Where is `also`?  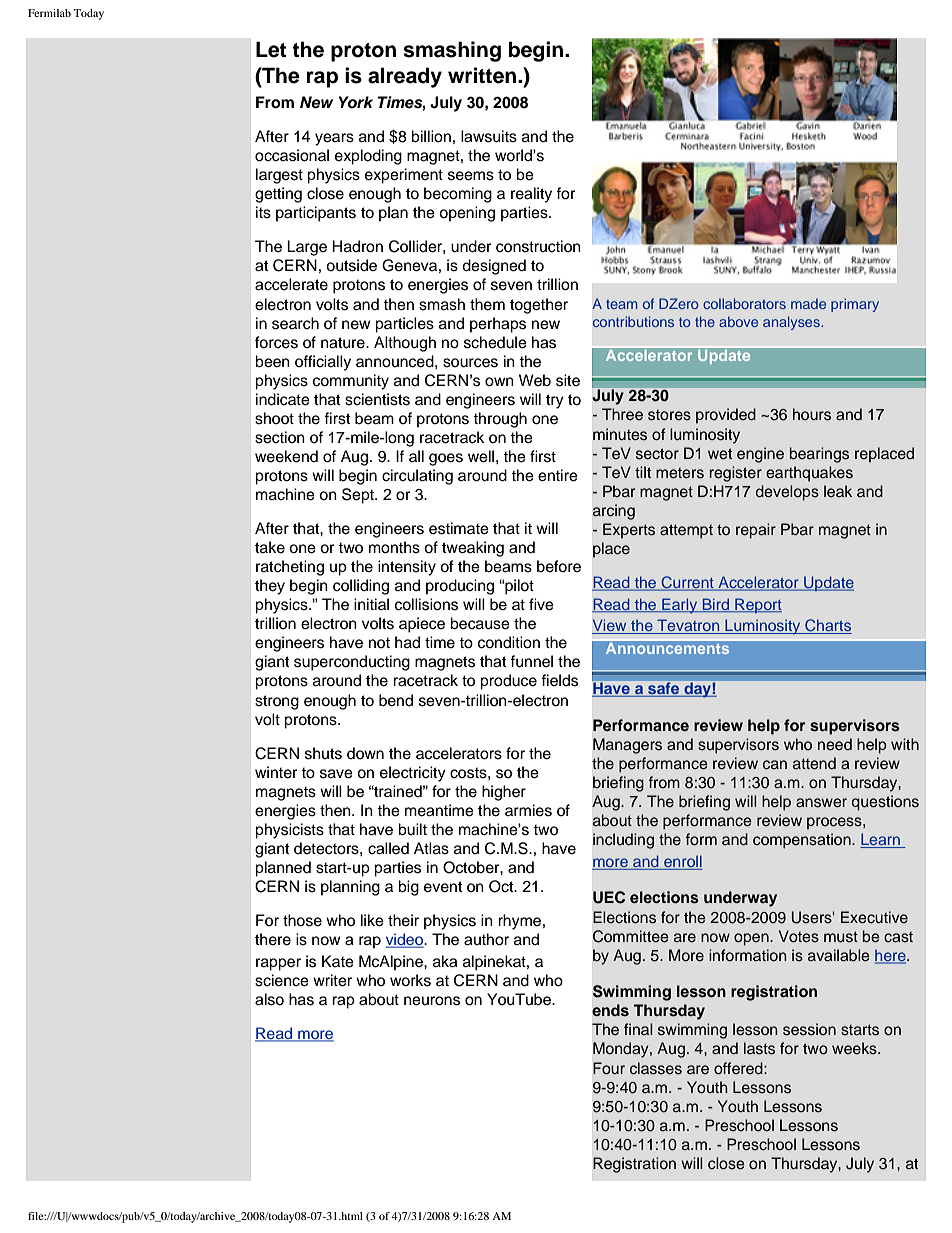
also is located at coordinates (269, 999).
